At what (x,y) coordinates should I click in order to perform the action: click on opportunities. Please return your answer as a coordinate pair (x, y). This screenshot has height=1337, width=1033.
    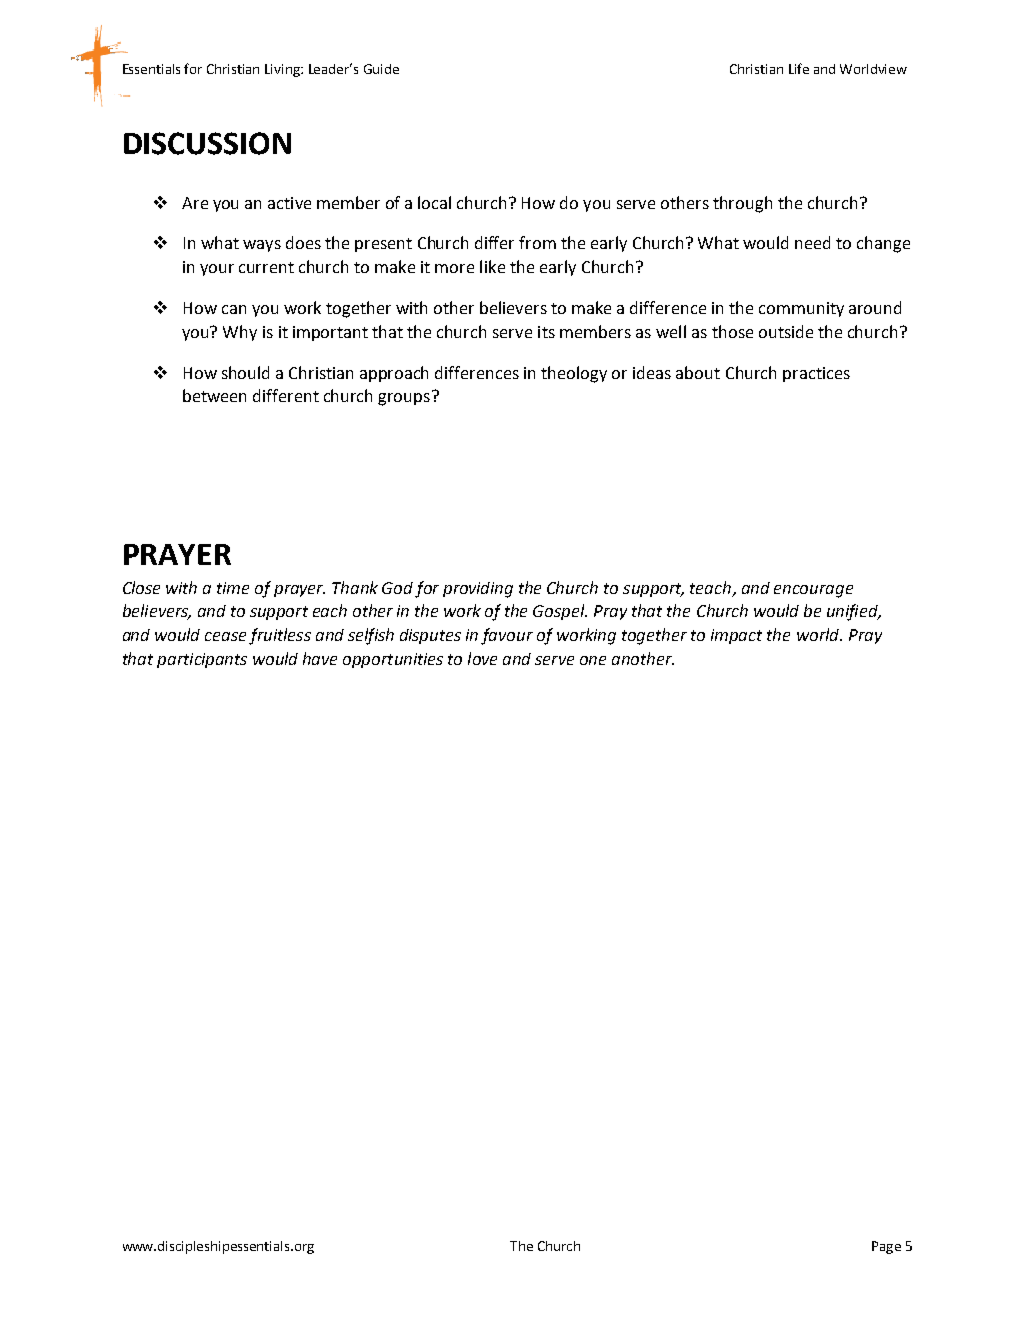
    Looking at the image, I should click on (393, 660).
